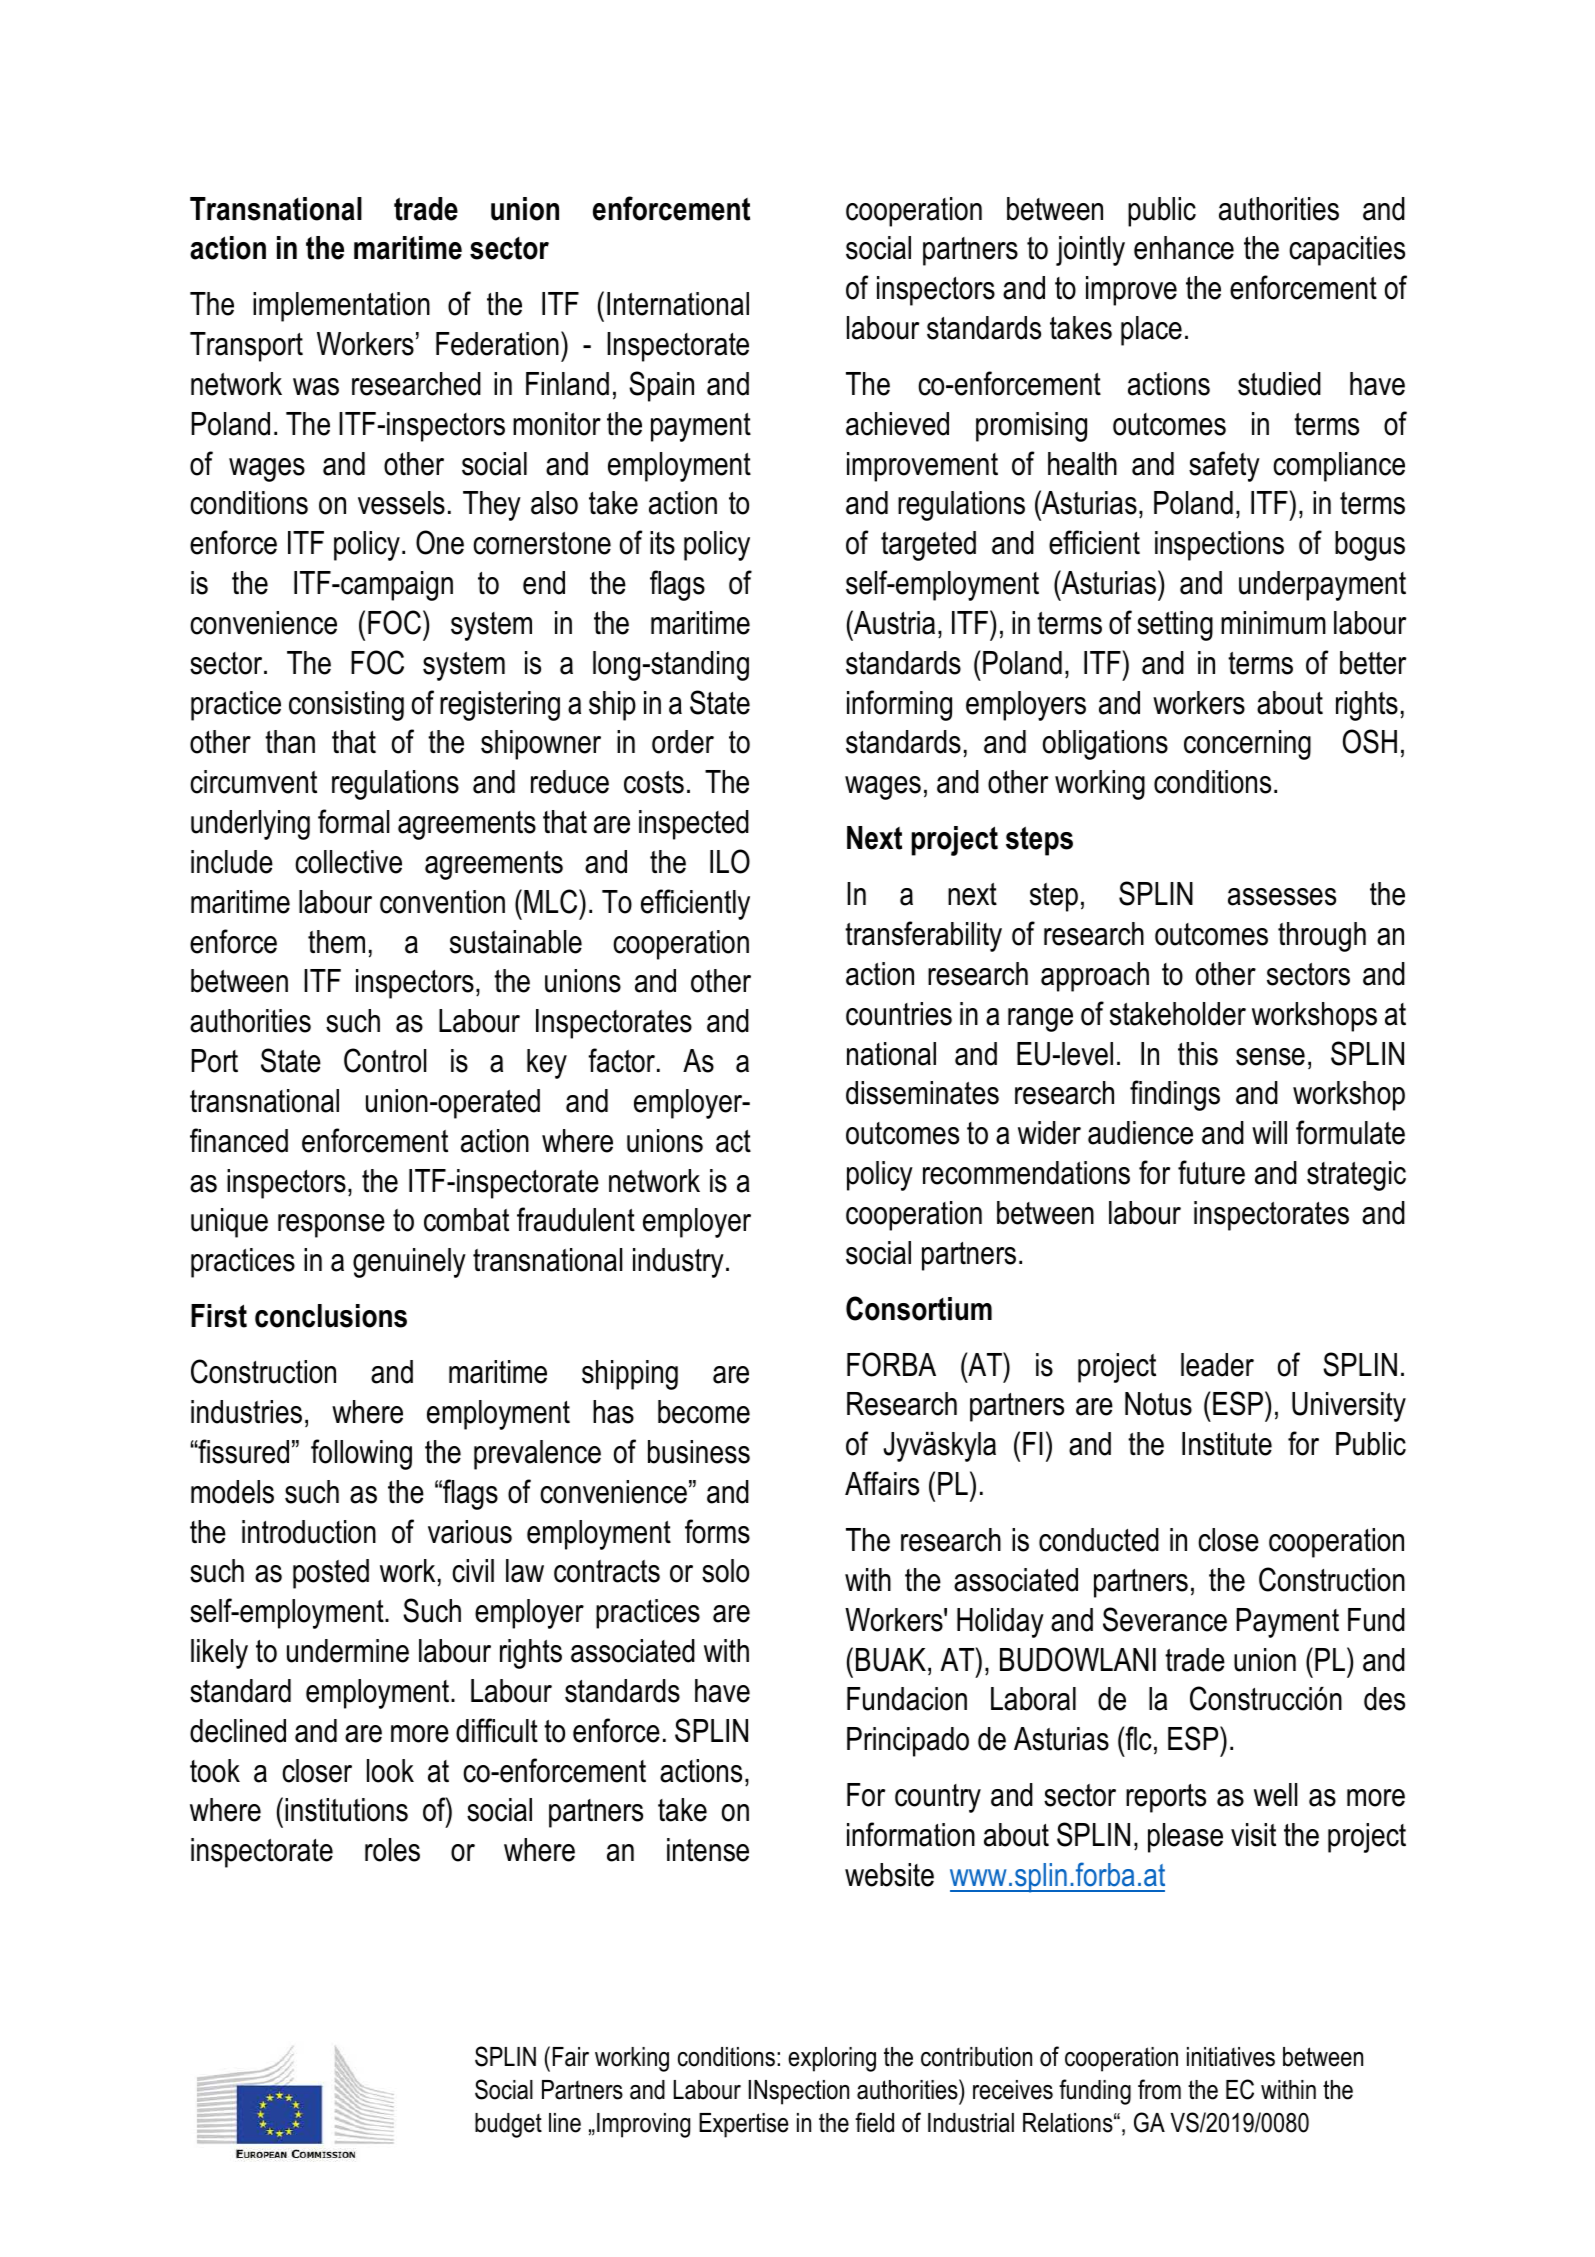 Image resolution: width=1595 pixels, height=2257 pixels. I want to click on enhance, so click(1184, 248).
